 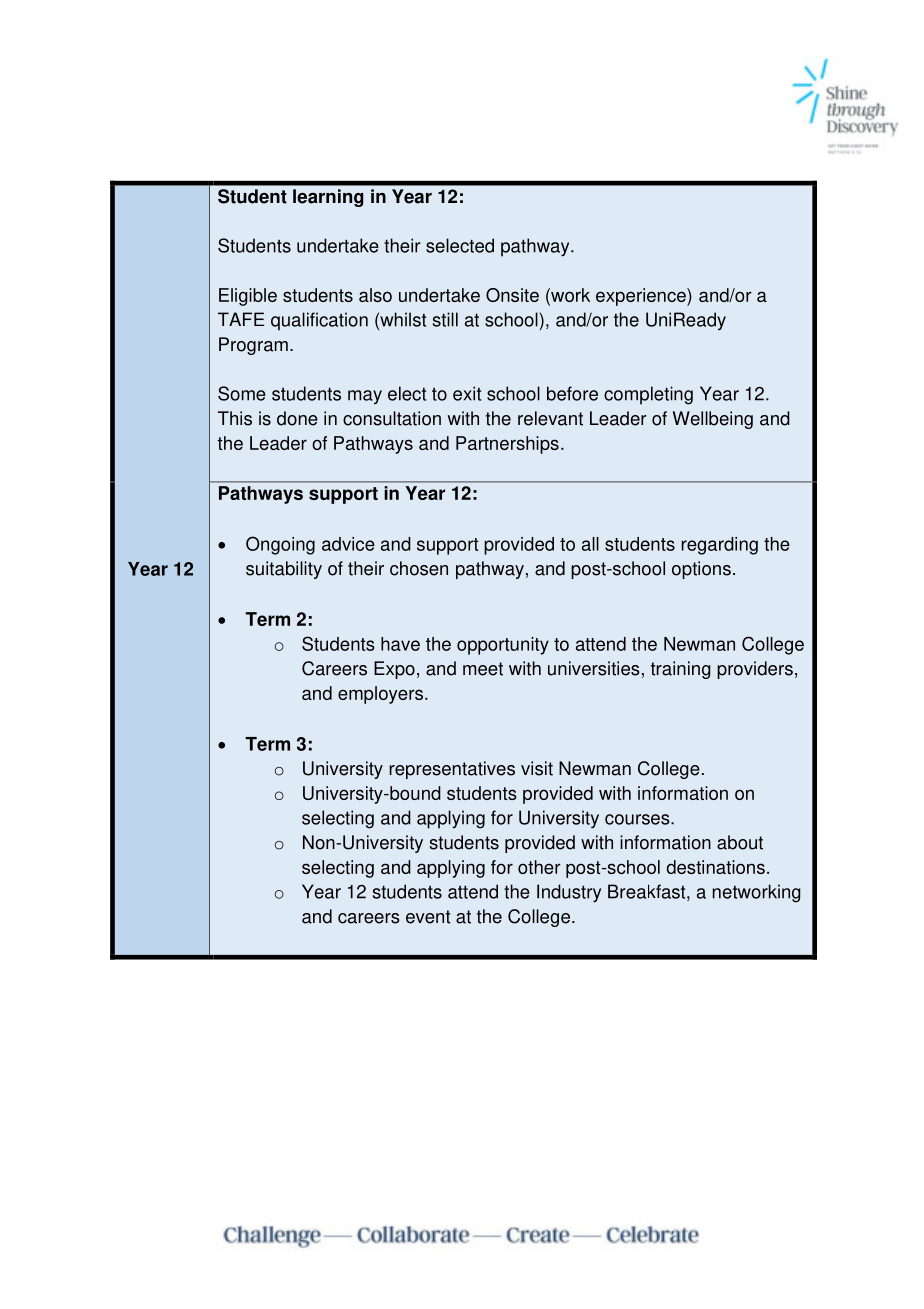 What do you see at coordinates (328, 198) in the screenshot?
I see `learning` at bounding box center [328, 198].
